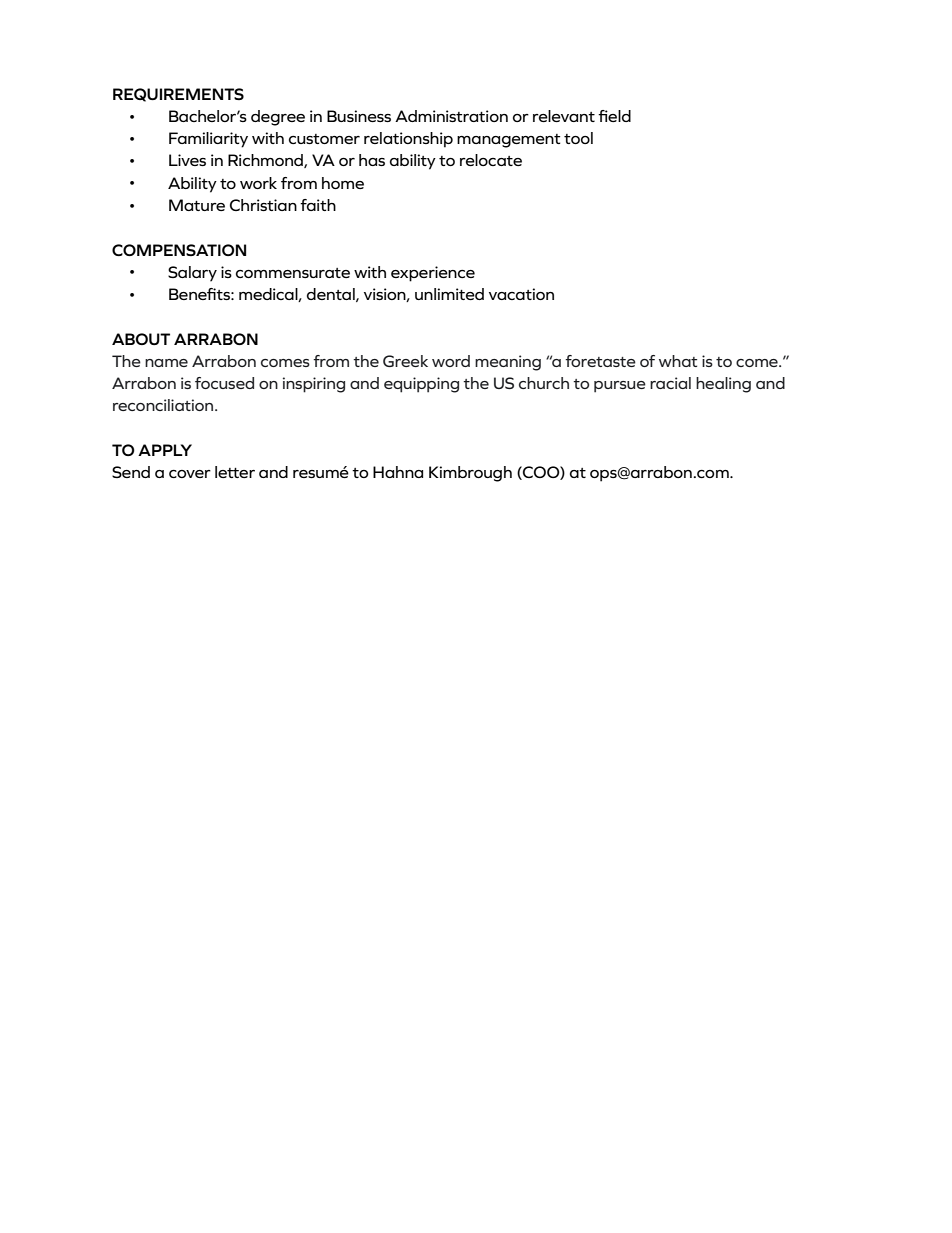 This image has height=1233, width=952. Describe the element at coordinates (190, 474) in the image. I see `cover` at that location.
